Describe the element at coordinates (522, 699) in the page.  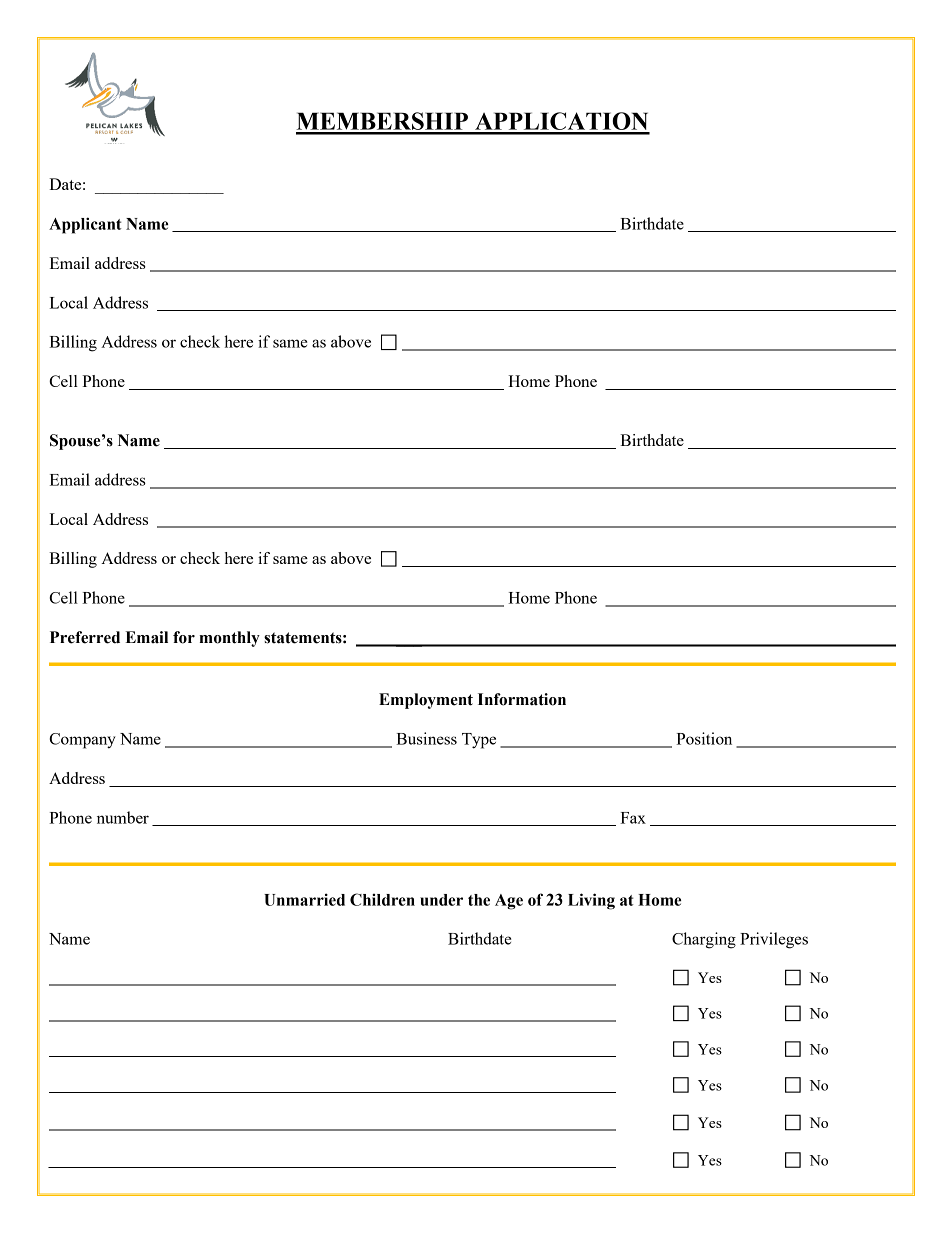
I see `Information` at that location.
